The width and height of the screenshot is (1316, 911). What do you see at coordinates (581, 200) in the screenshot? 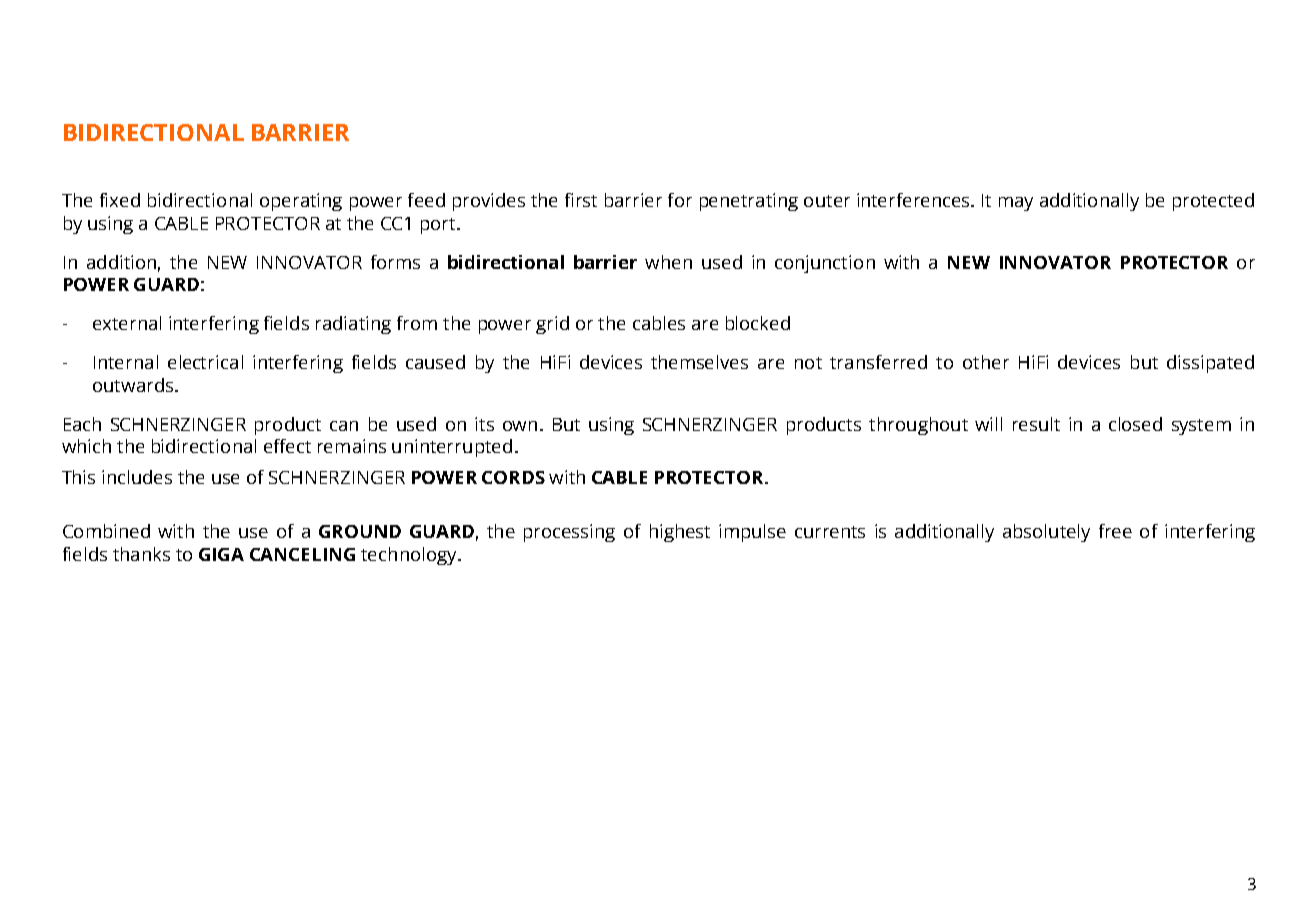
I see `first` at bounding box center [581, 200].
